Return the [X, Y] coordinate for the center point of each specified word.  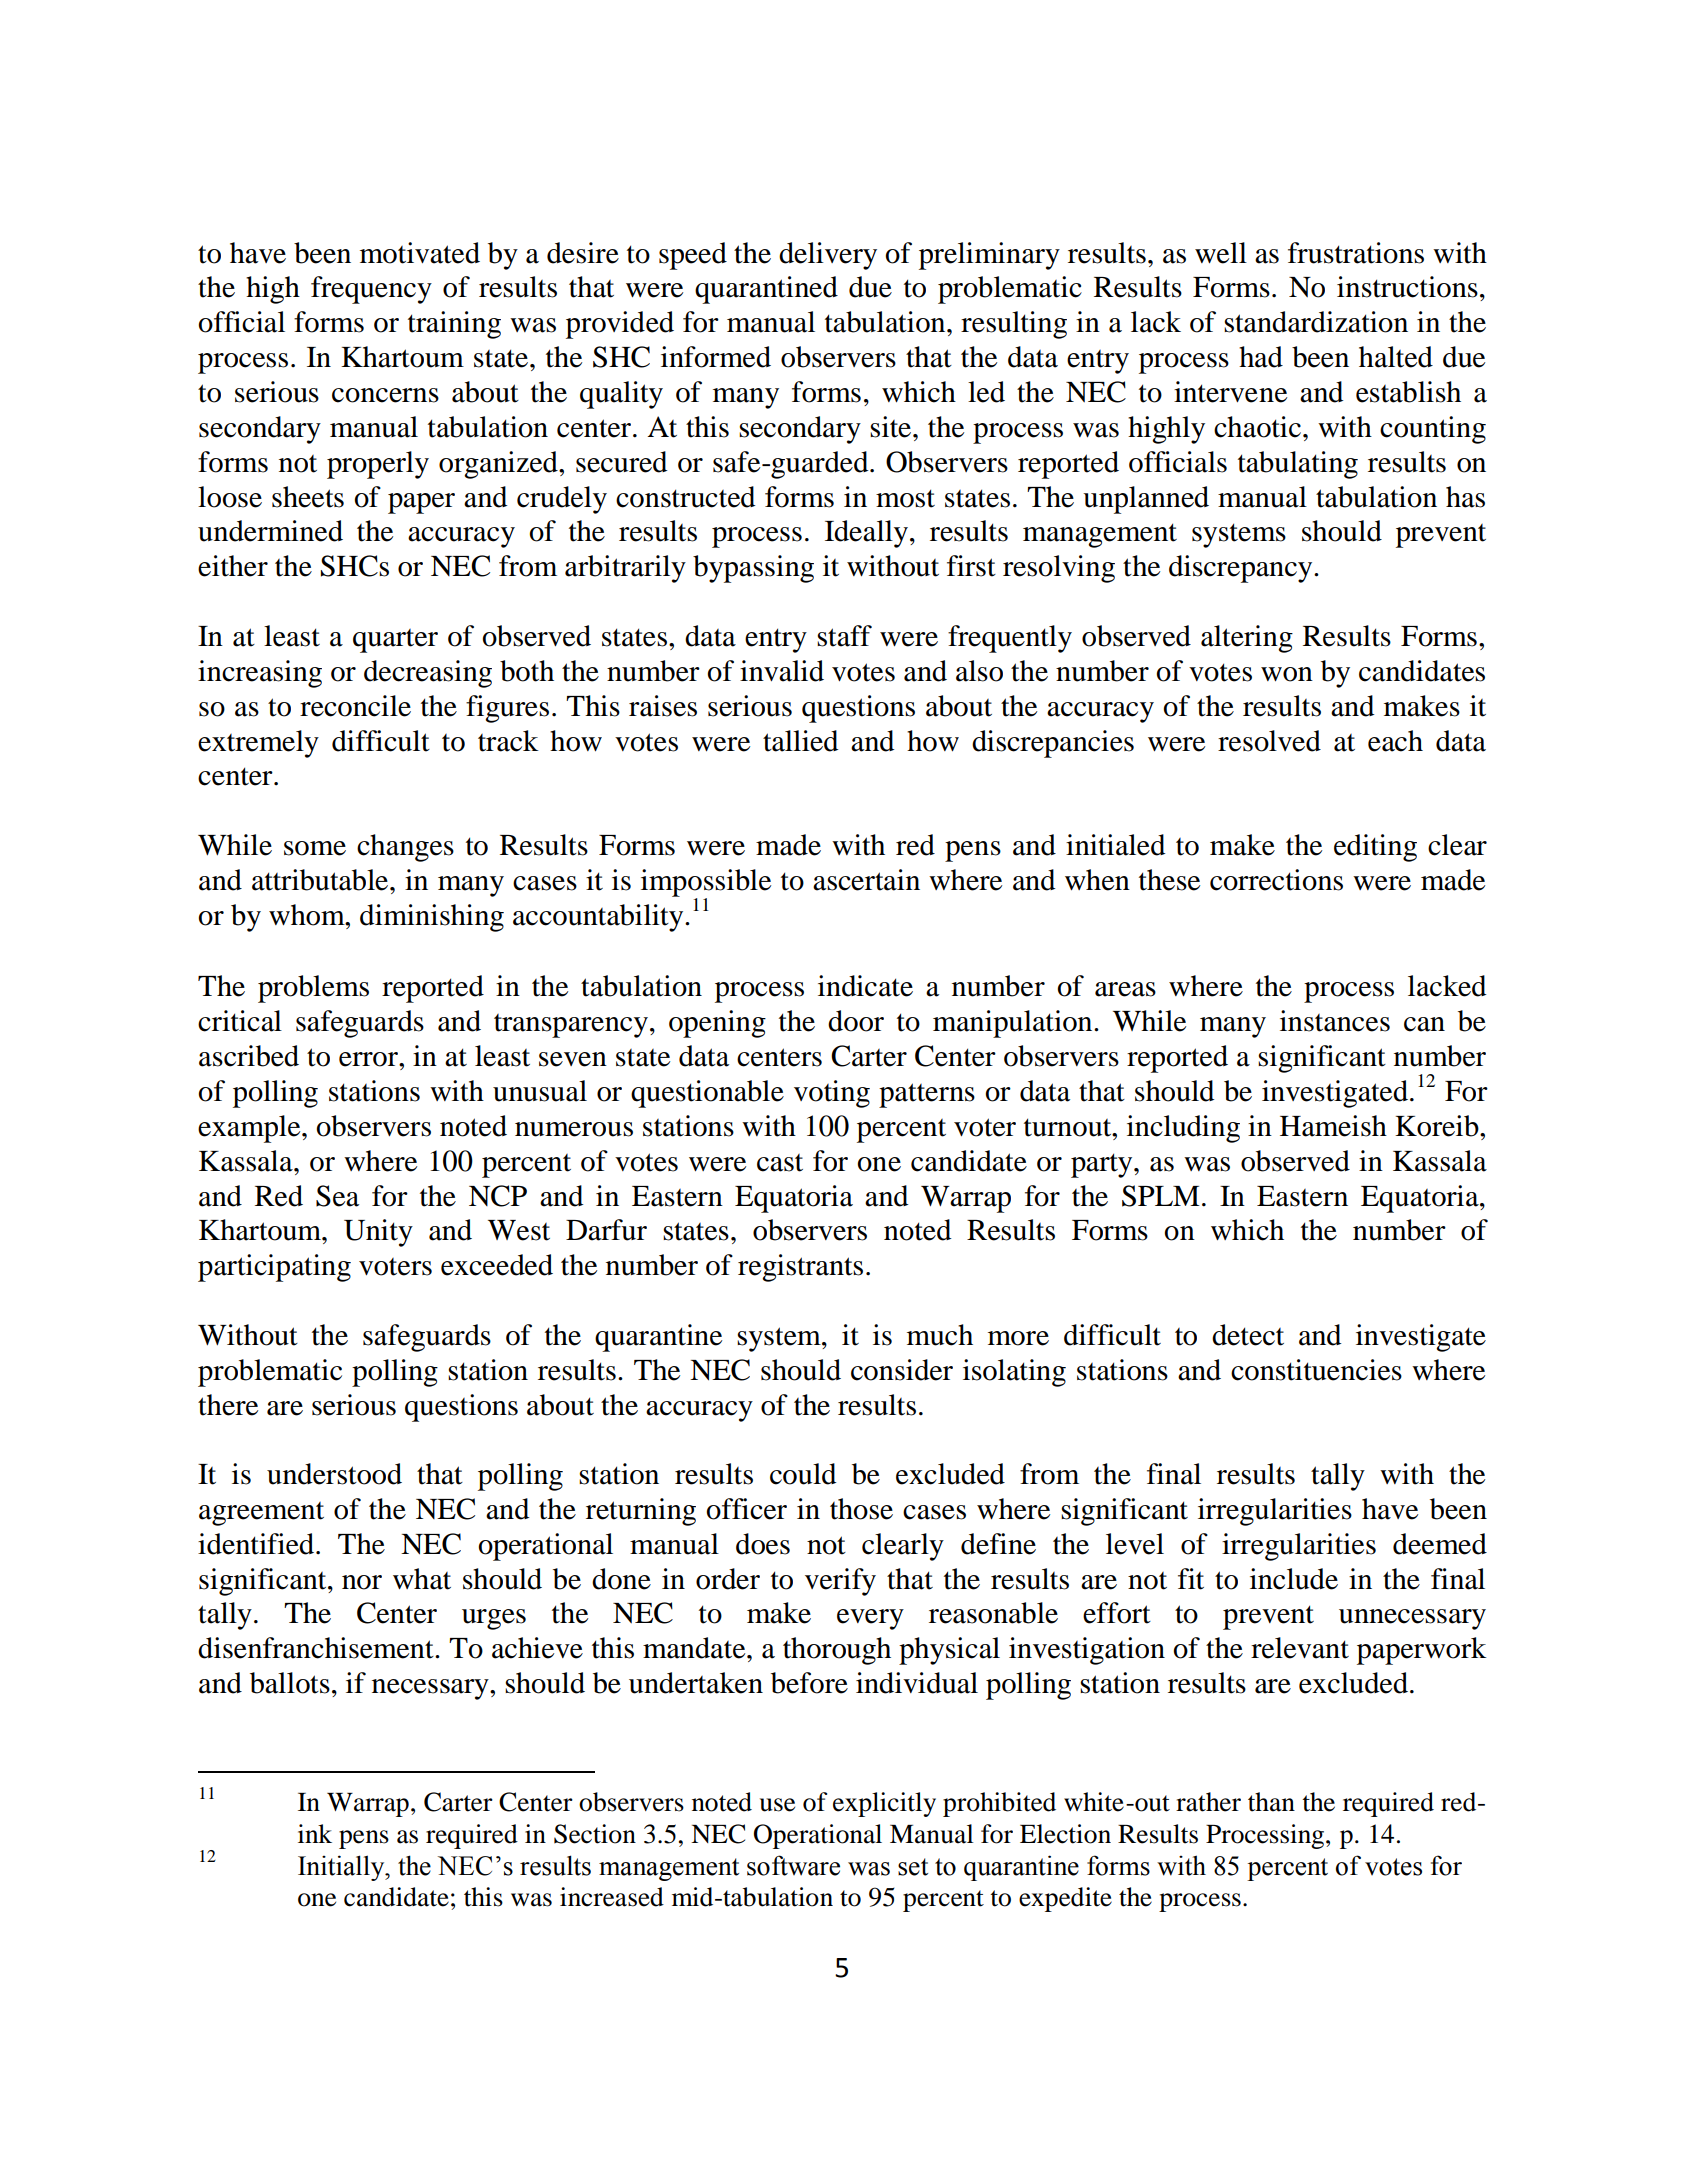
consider [902, 1370]
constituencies [1316, 1370]
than [1271, 1802]
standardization [1316, 322]
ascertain [866, 880]
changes [405, 848]
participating [274, 1268]
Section [595, 1834]
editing [1375, 848]
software [793, 1865]
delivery [828, 256]
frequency [371, 290]
